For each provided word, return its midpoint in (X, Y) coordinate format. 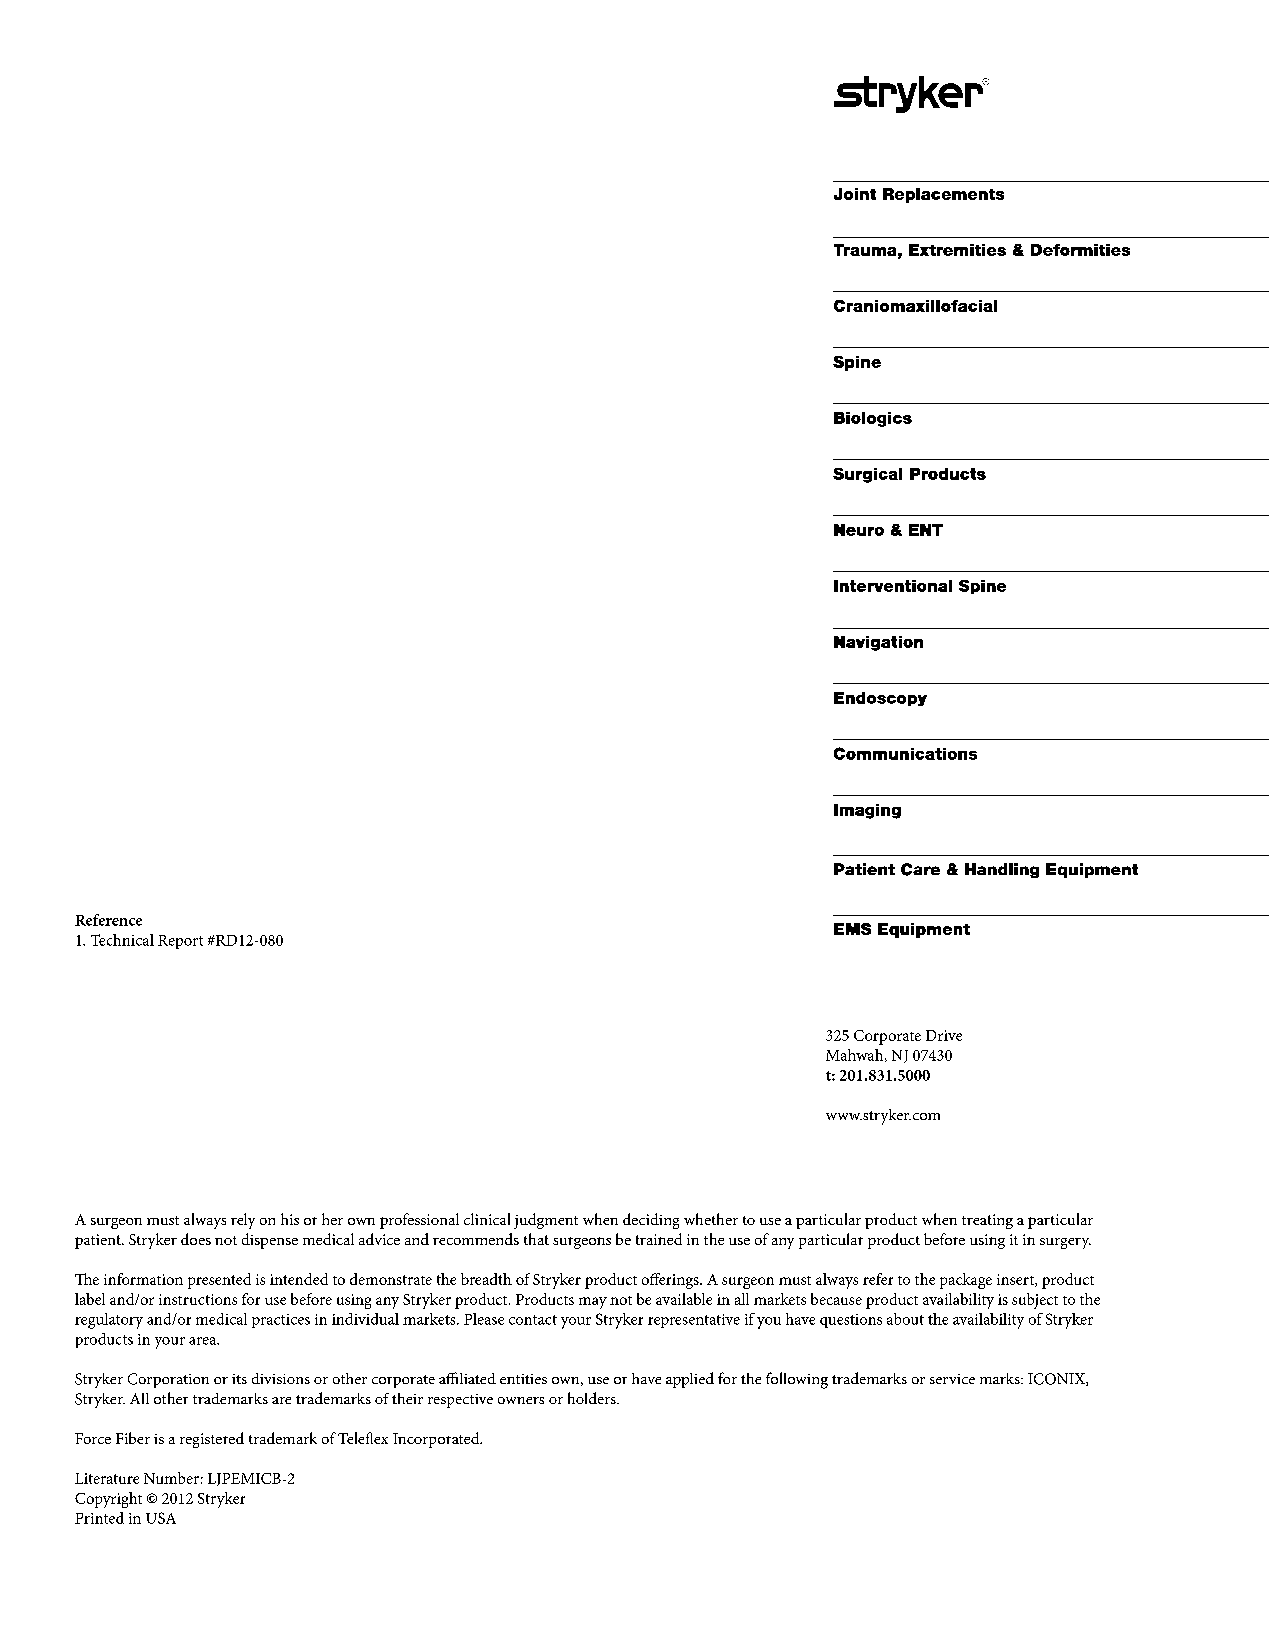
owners (521, 1400)
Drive (944, 1035)
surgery (1065, 1243)
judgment (546, 1221)
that (536, 1239)
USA (161, 1518)
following (797, 1380)
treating (987, 1221)
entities (523, 1379)
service (952, 1379)
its (239, 1379)
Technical (122, 940)
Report (180, 942)
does (196, 1239)
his (290, 1219)
